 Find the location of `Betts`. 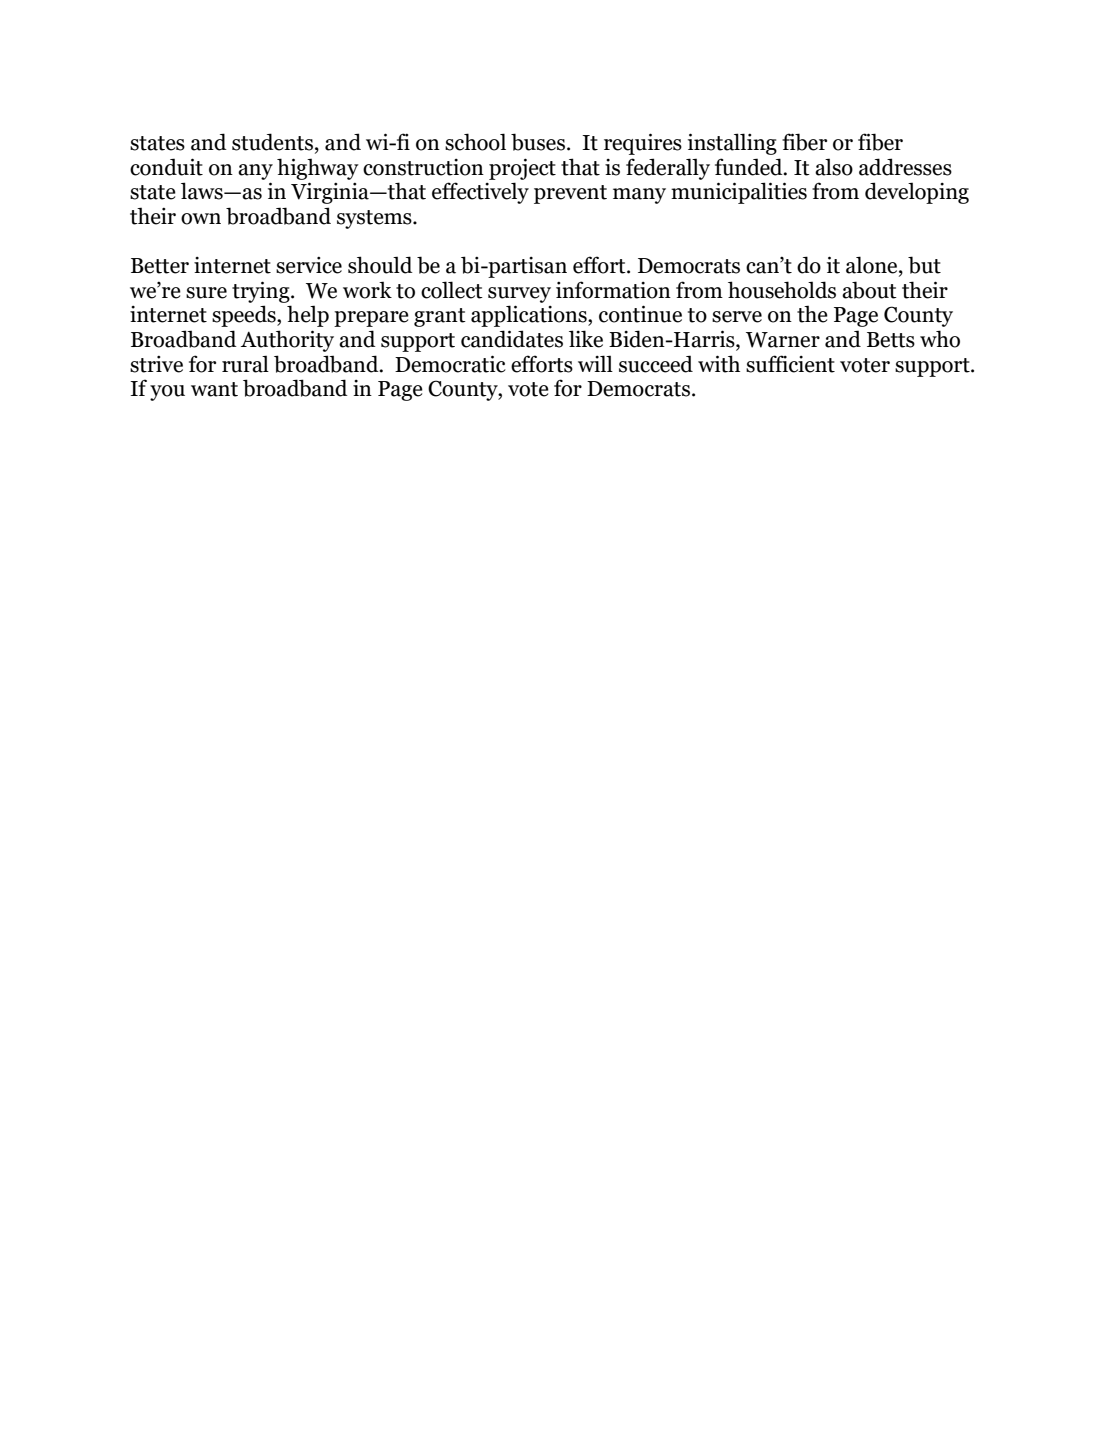

Betts is located at coordinates (891, 340).
